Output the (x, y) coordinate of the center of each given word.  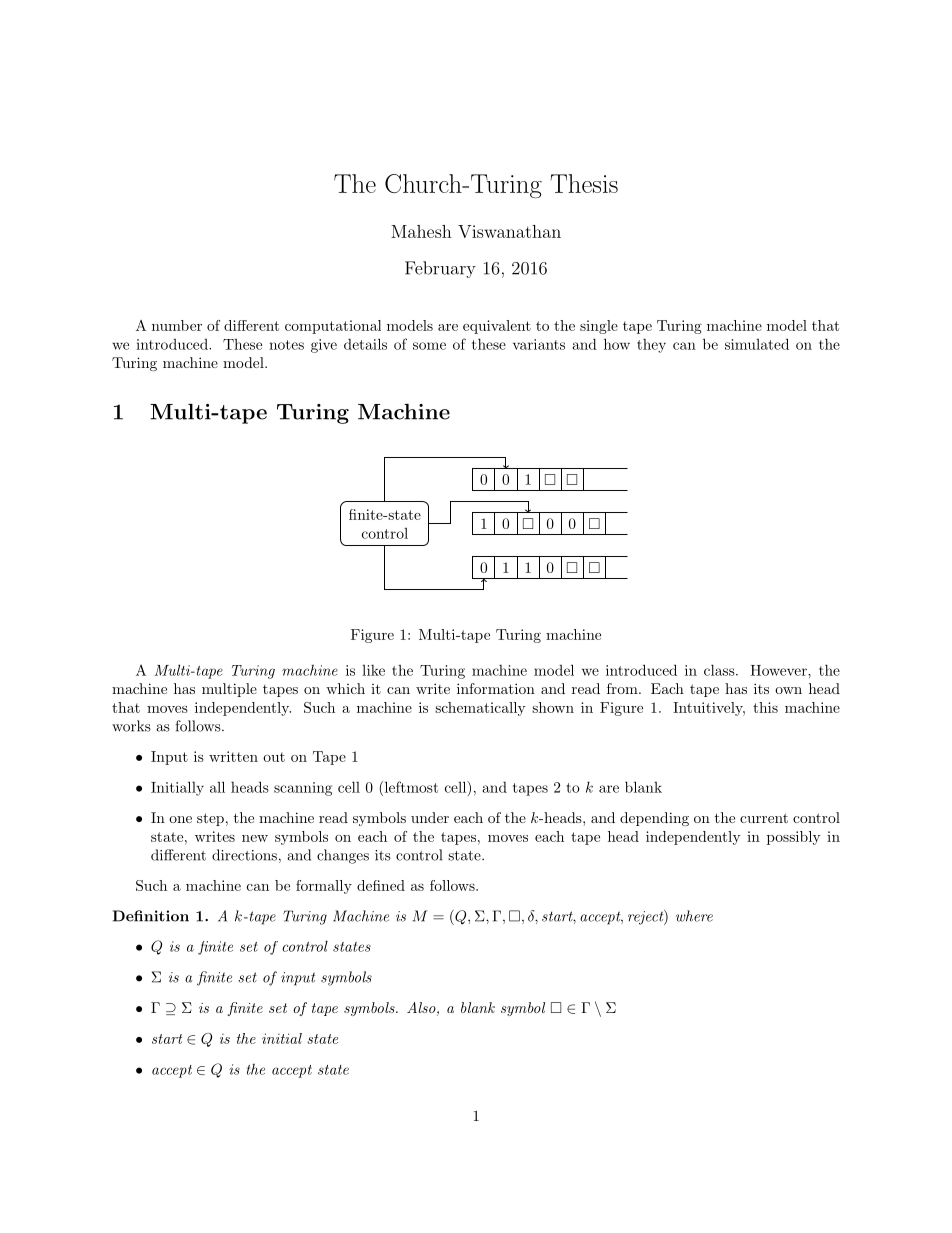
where (694, 916)
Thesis (584, 183)
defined (381, 885)
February (440, 269)
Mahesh (421, 231)
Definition (151, 916)
